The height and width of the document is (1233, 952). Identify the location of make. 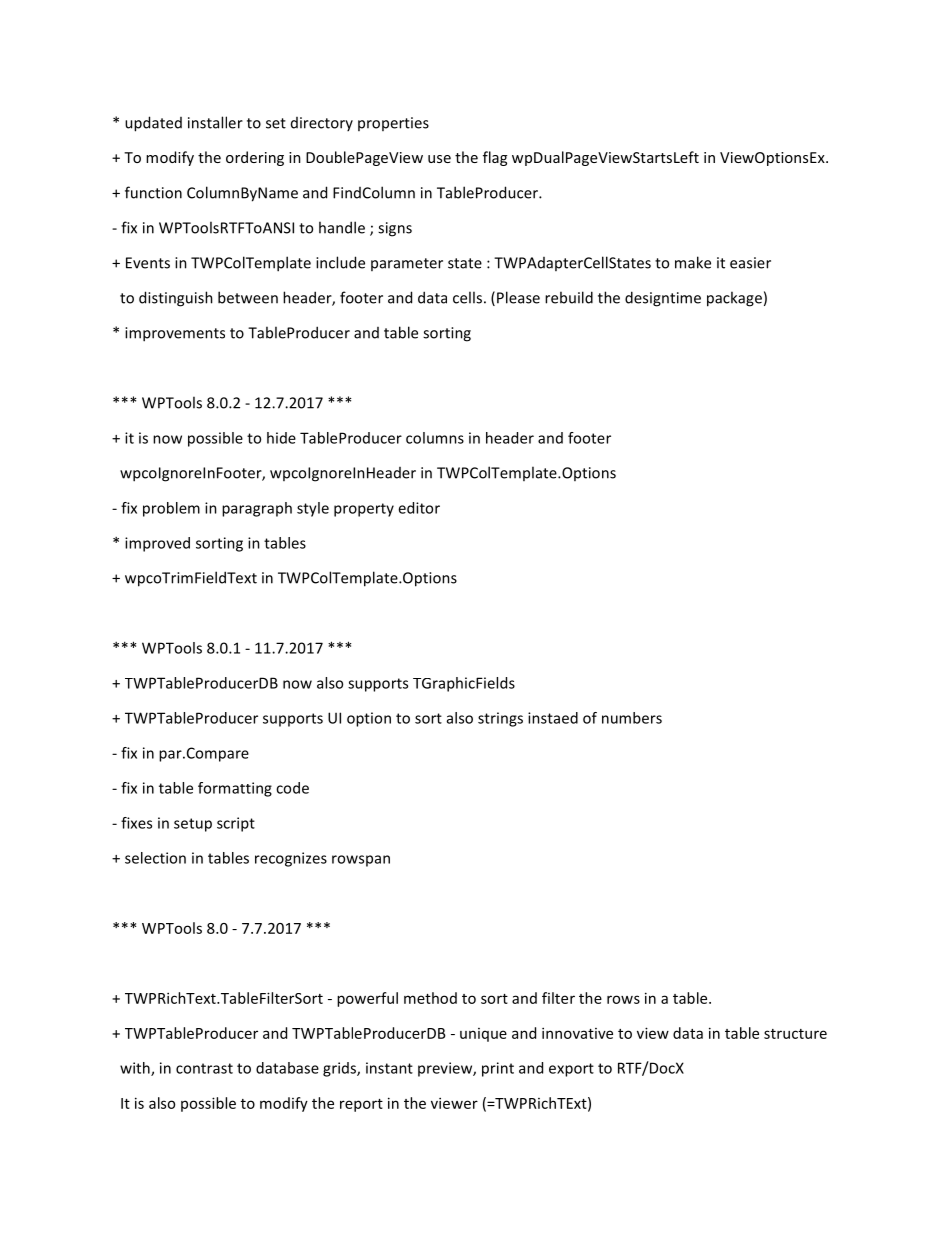
(693, 262).
